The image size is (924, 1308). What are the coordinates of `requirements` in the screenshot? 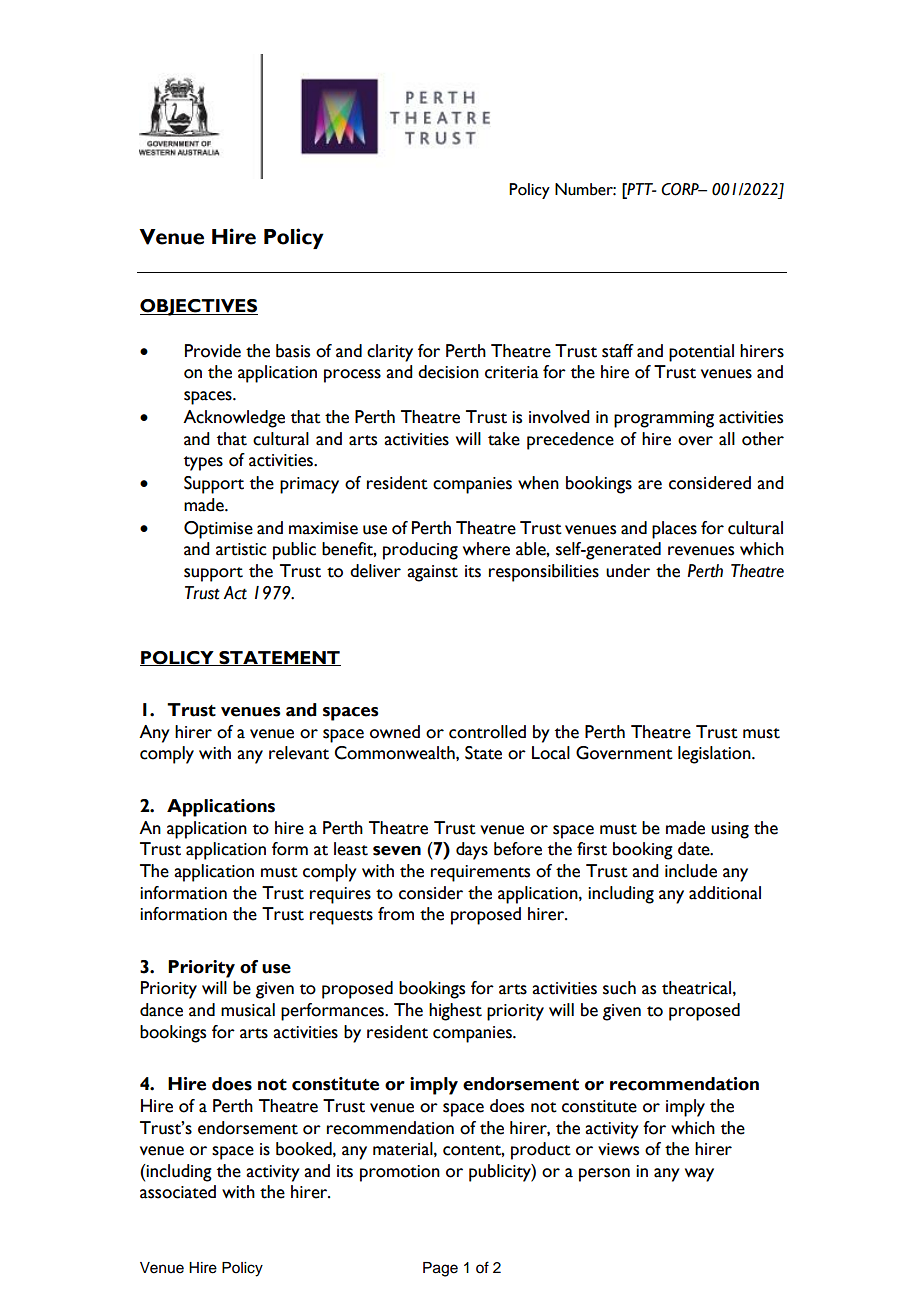 It's located at (480, 873).
